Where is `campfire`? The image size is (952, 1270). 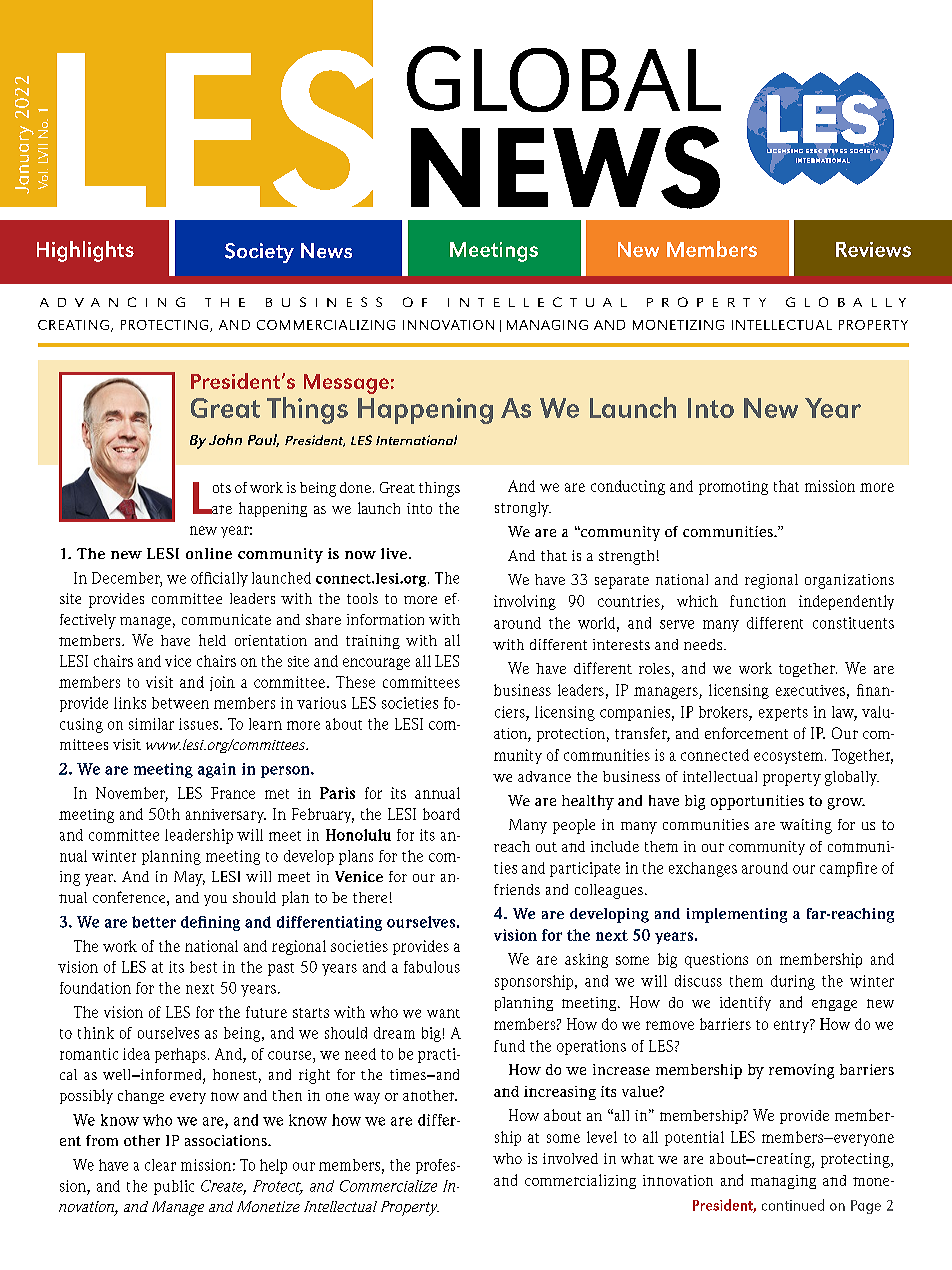 campfire is located at coordinates (848, 869).
